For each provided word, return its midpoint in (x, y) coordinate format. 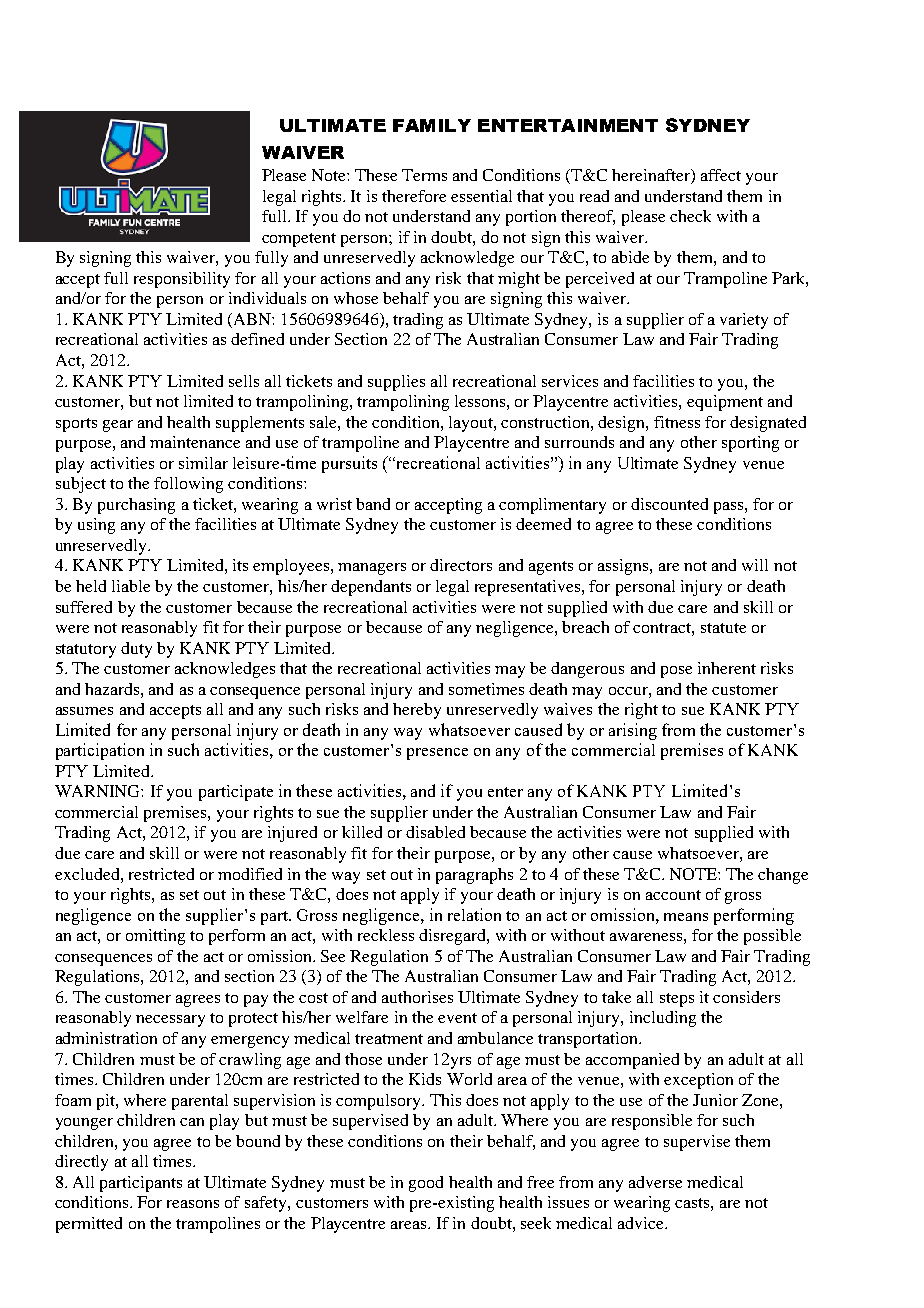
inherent (727, 668)
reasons (193, 1204)
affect (721, 175)
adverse (655, 1182)
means (686, 917)
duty (136, 650)
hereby (417, 711)
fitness (677, 422)
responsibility (182, 280)
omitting (155, 937)
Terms (424, 175)
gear (118, 426)
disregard (453, 937)
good (426, 1184)
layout (472, 424)
